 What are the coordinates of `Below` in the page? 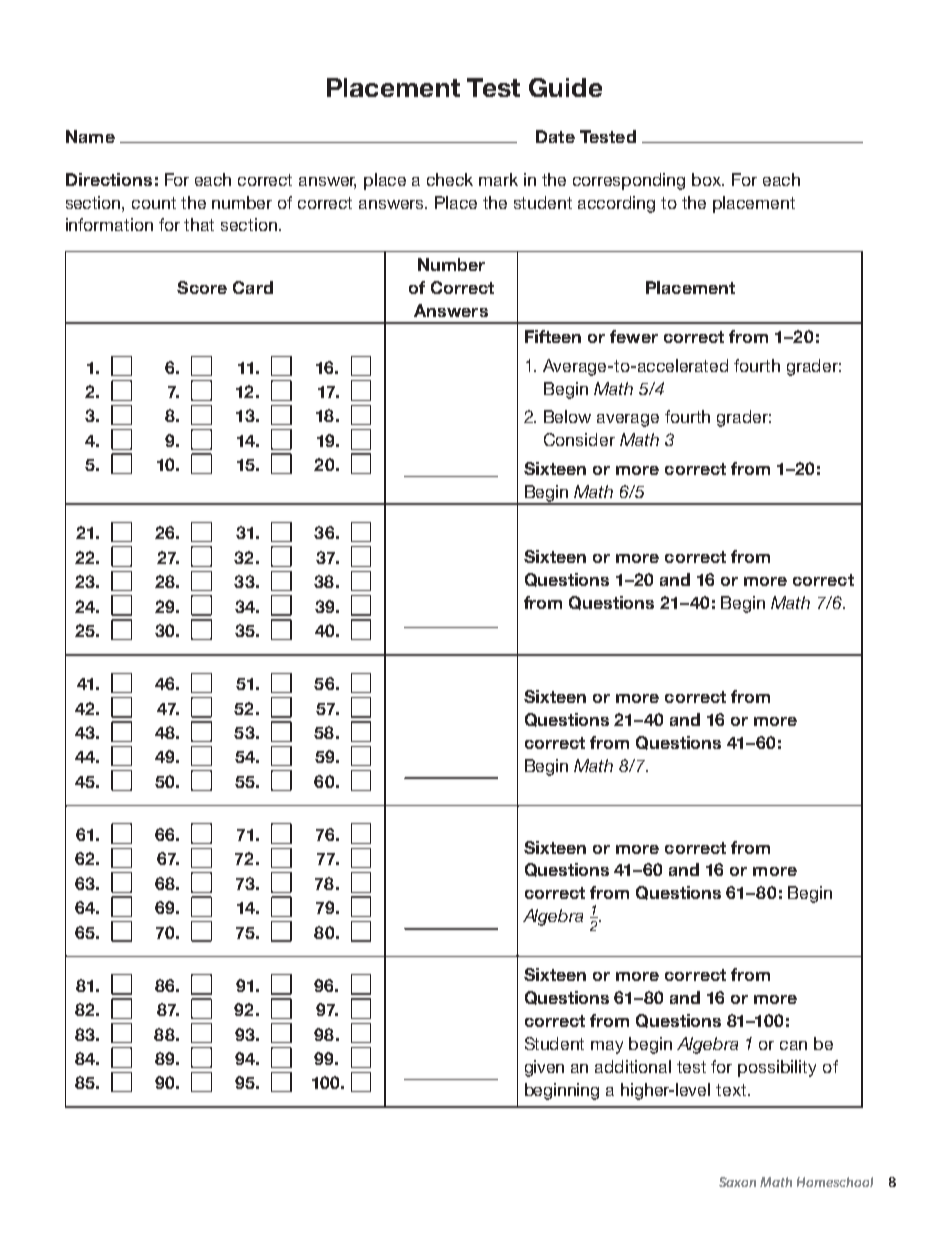 It's located at (567, 416).
